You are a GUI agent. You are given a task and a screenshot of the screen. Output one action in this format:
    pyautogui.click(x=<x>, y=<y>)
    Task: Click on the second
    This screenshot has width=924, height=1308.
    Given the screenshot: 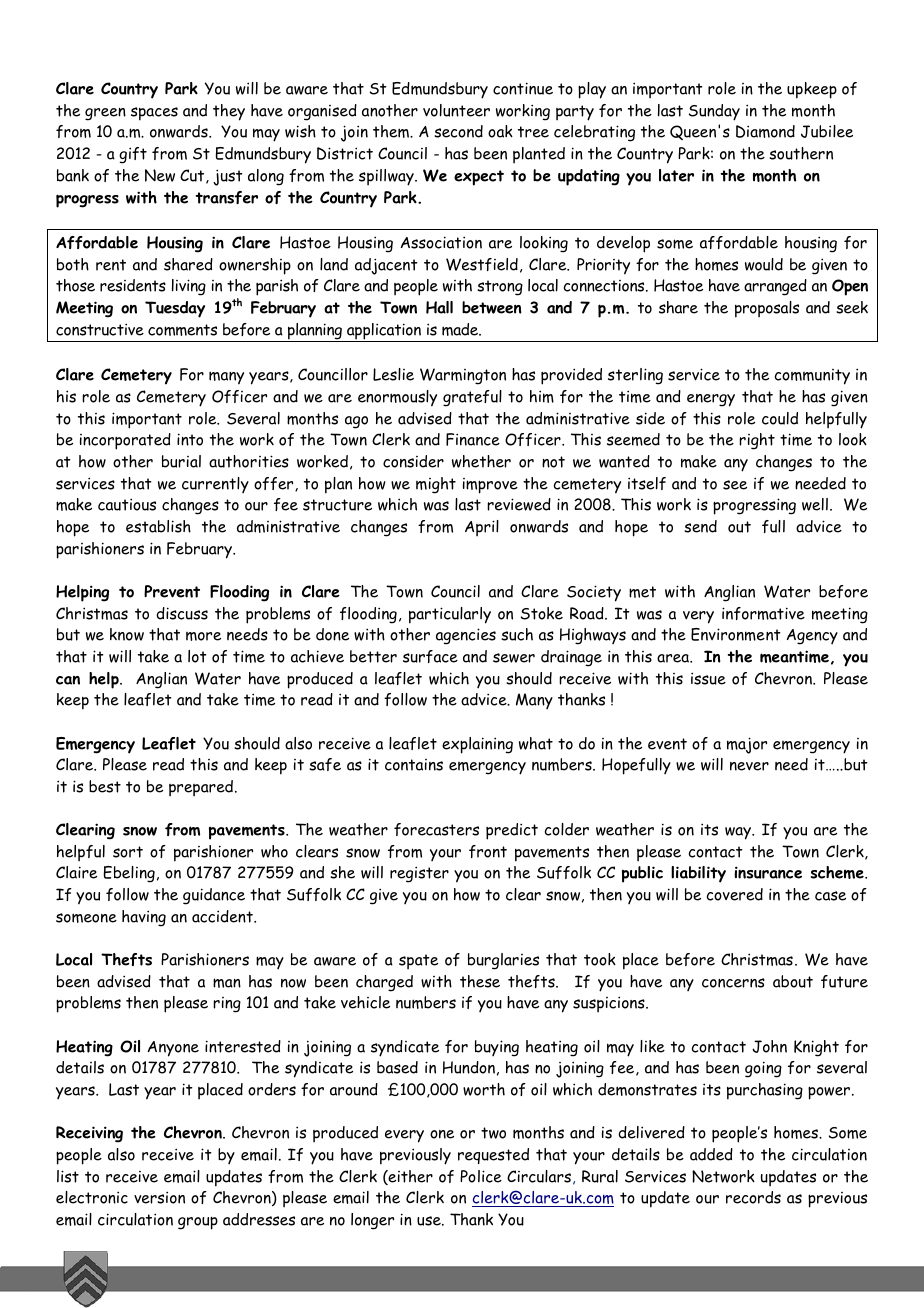 What is the action you would take?
    pyautogui.click(x=458, y=131)
